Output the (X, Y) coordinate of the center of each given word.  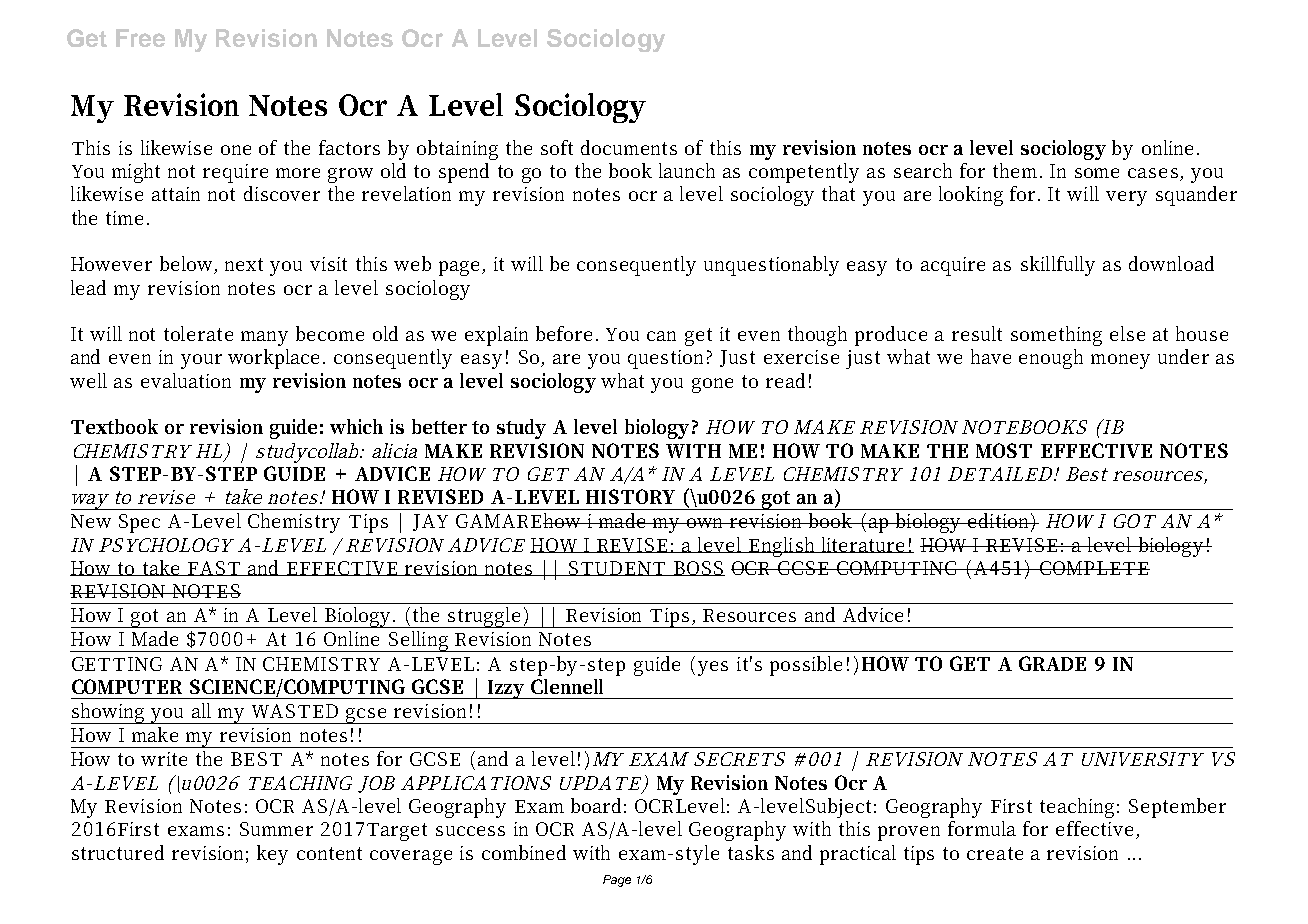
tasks (751, 852)
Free (140, 38)
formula (982, 828)
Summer (276, 829)
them (1017, 170)
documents (629, 147)
